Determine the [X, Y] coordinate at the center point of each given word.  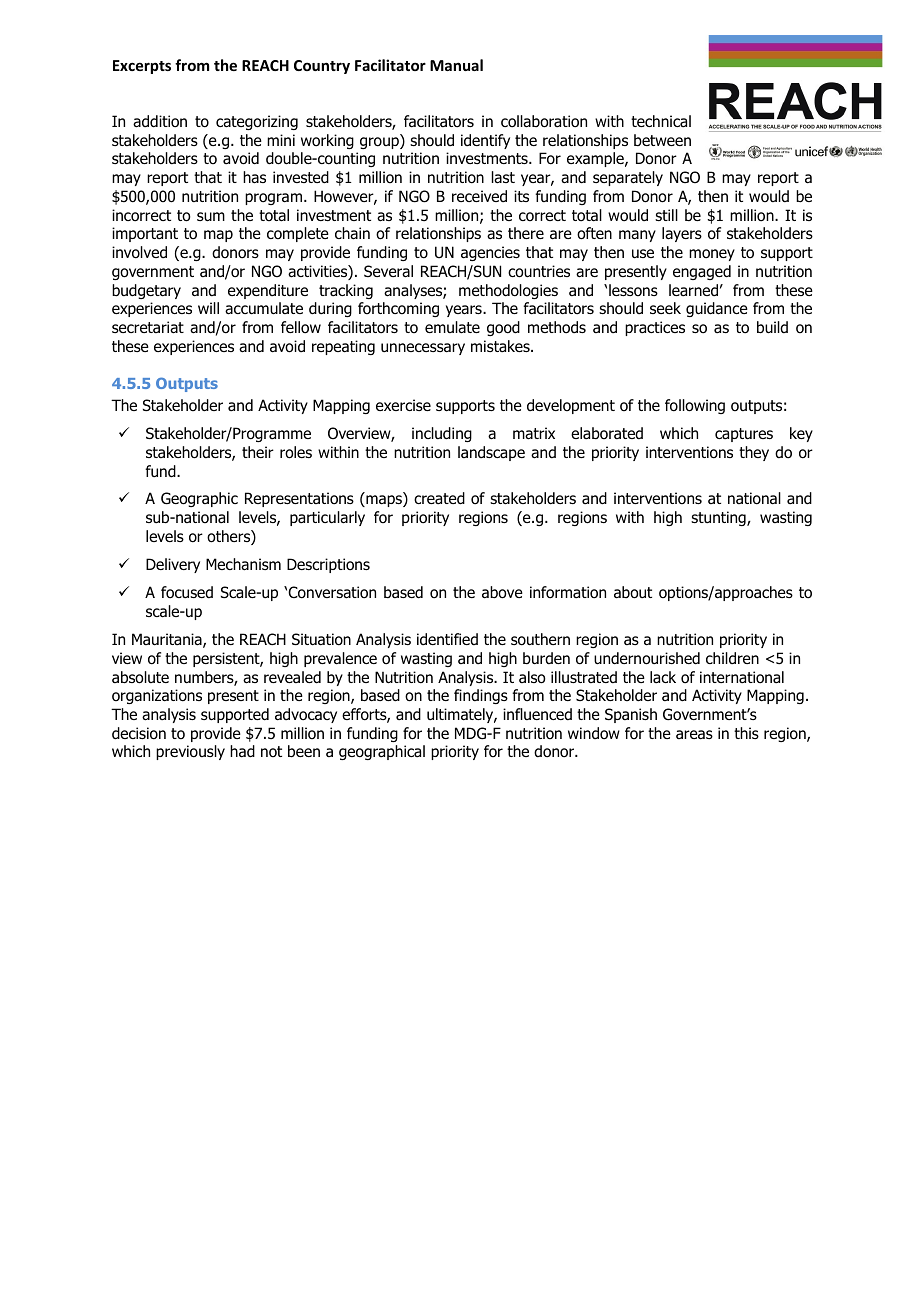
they [754, 453]
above [502, 592]
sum [211, 217]
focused [187, 592]
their [258, 452]
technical [661, 121]
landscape [491, 453]
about [633, 592]
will [208, 308]
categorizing [257, 122]
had [242, 751]
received [479, 196]
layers [682, 234]
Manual [456, 65]
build [772, 327]
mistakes [501, 346]
